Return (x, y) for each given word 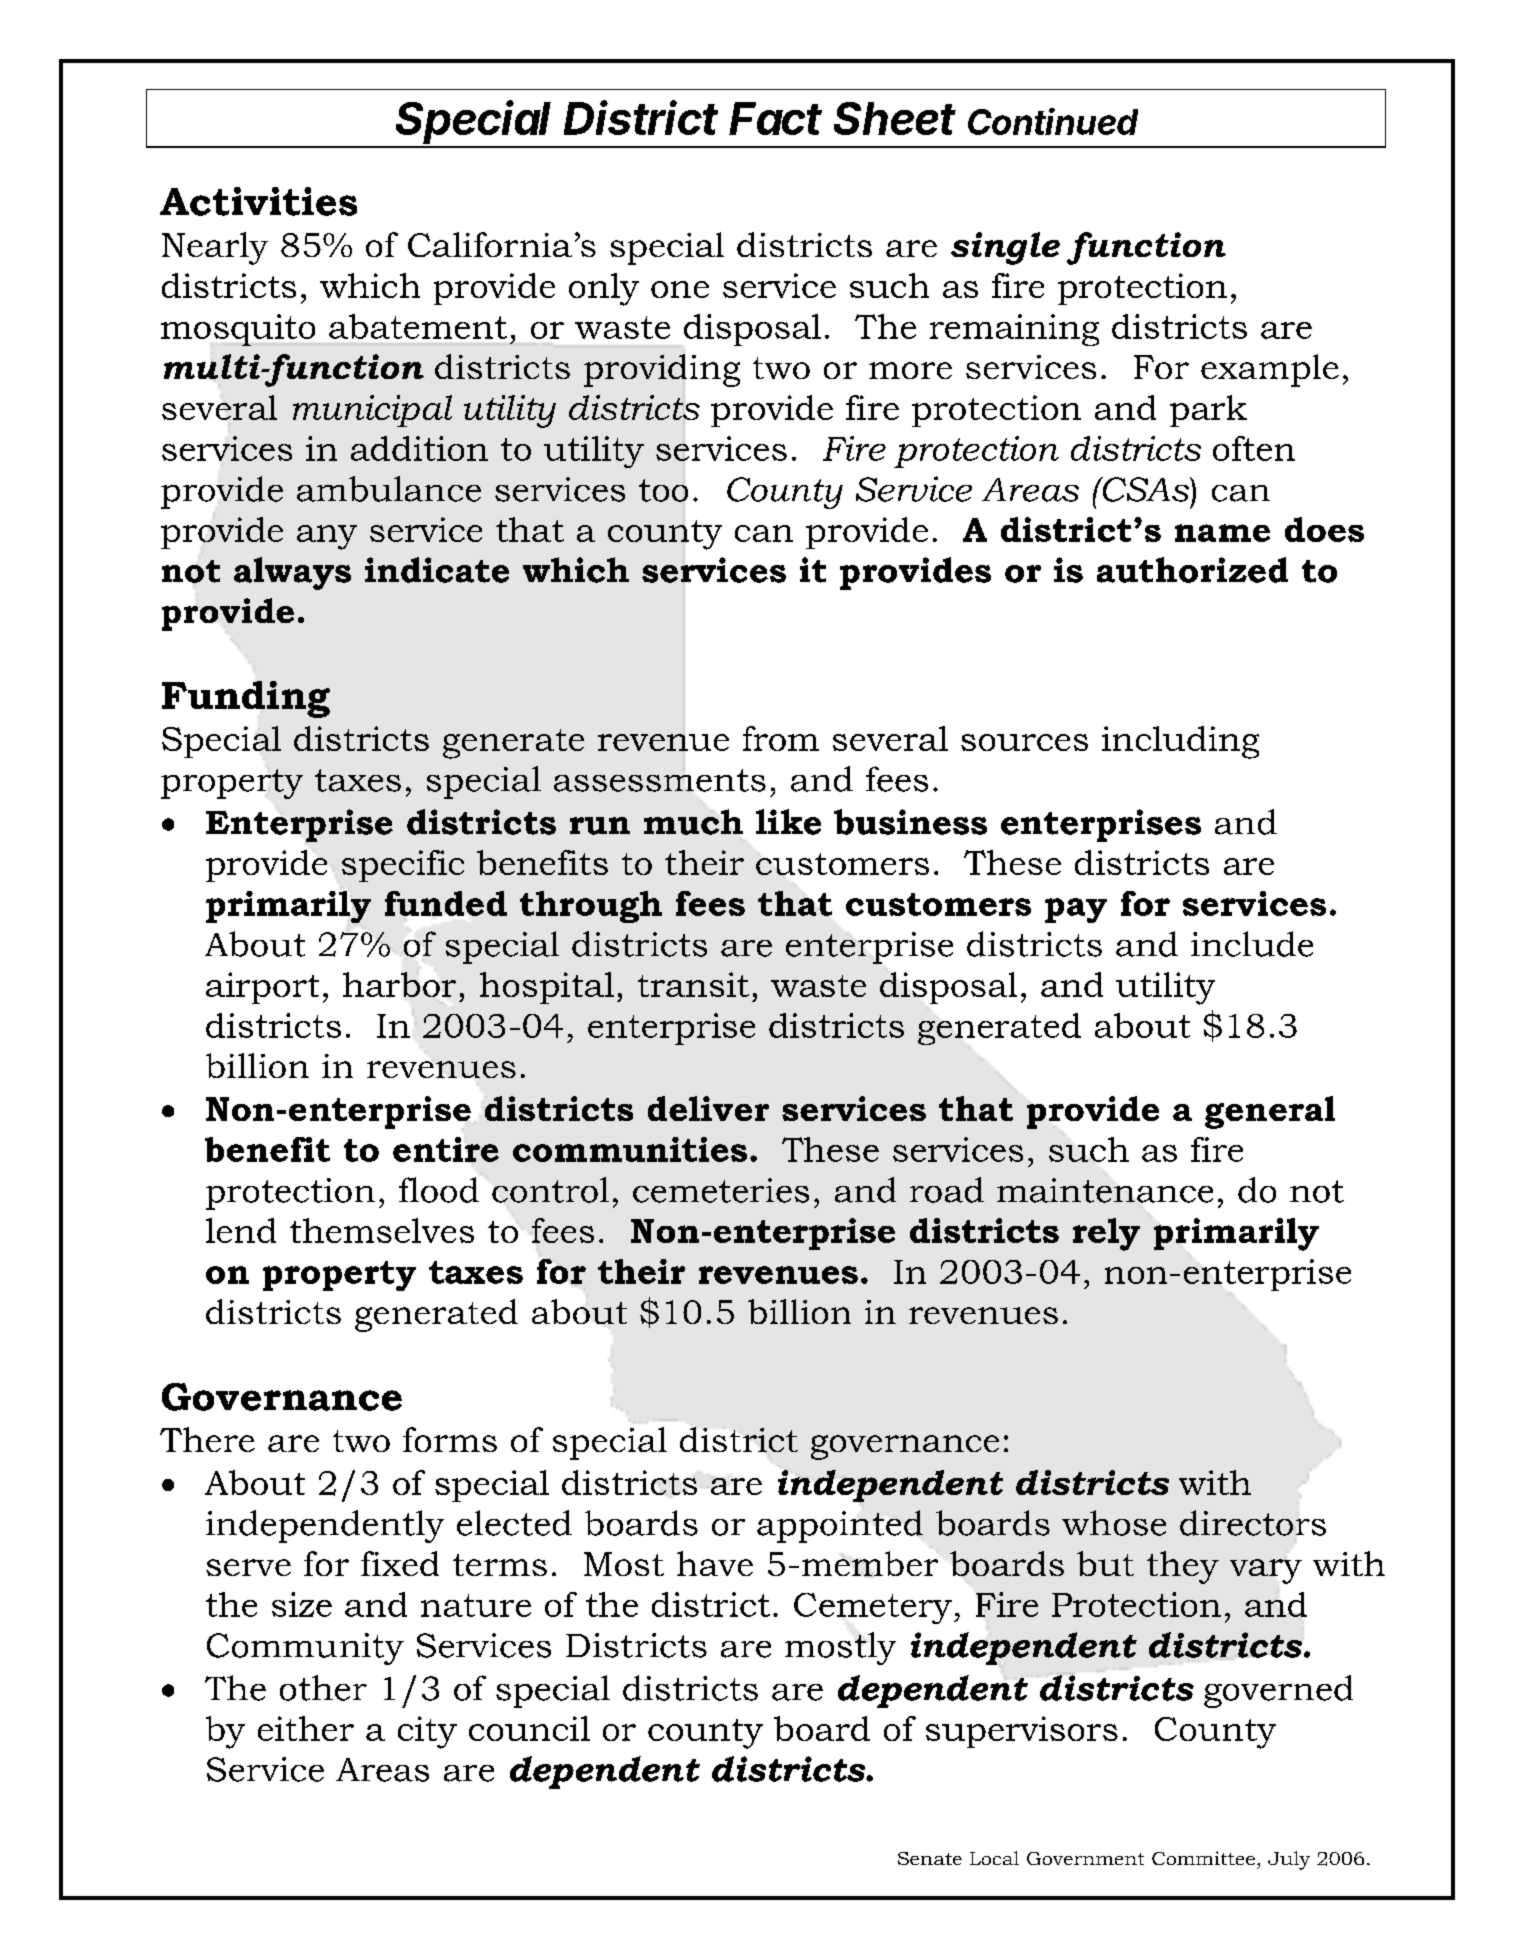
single (1005, 248)
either (306, 1728)
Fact (775, 118)
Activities (258, 201)
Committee (1203, 1858)
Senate (930, 1858)
